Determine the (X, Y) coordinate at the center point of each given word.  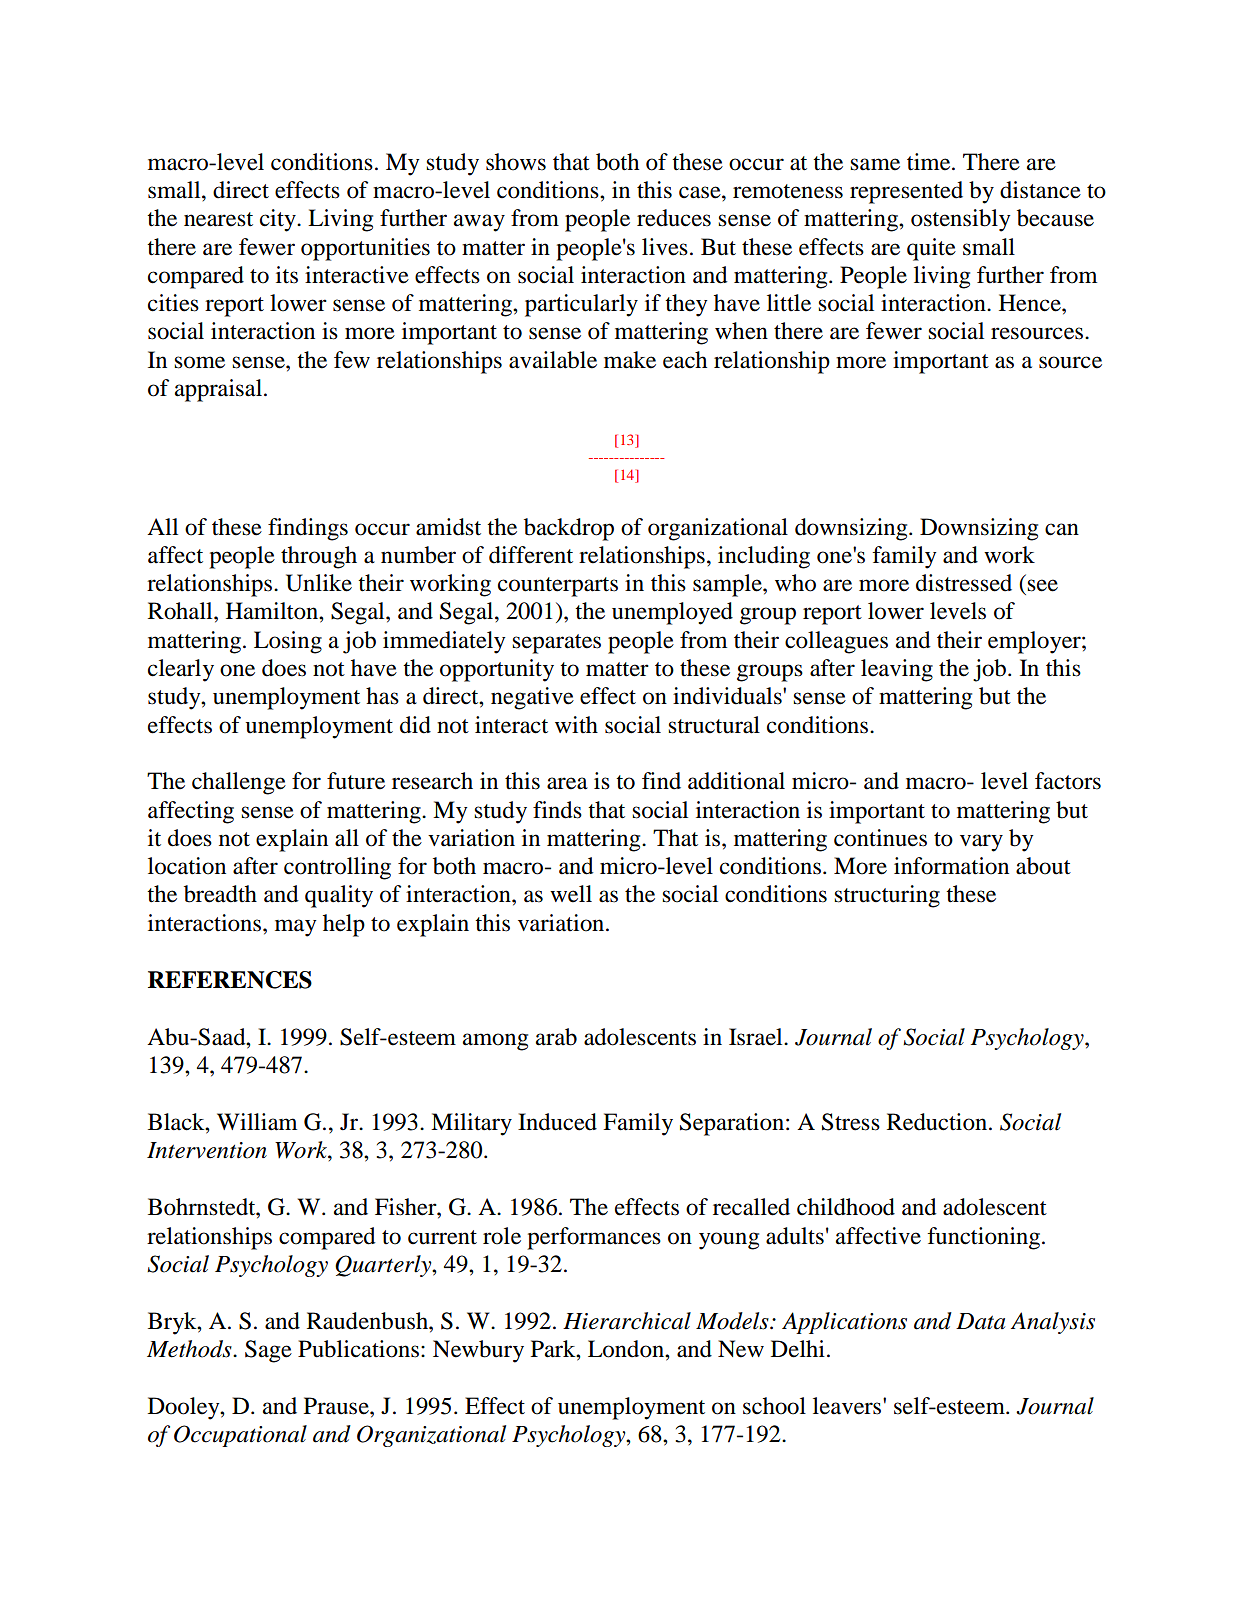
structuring (887, 896)
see (1042, 585)
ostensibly (961, 220)
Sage (268, 1351)
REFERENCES (230, 980)
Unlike (319, 583)
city (279, 220)
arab (556, 1037)
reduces (674, 218)
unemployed (672, 613)
